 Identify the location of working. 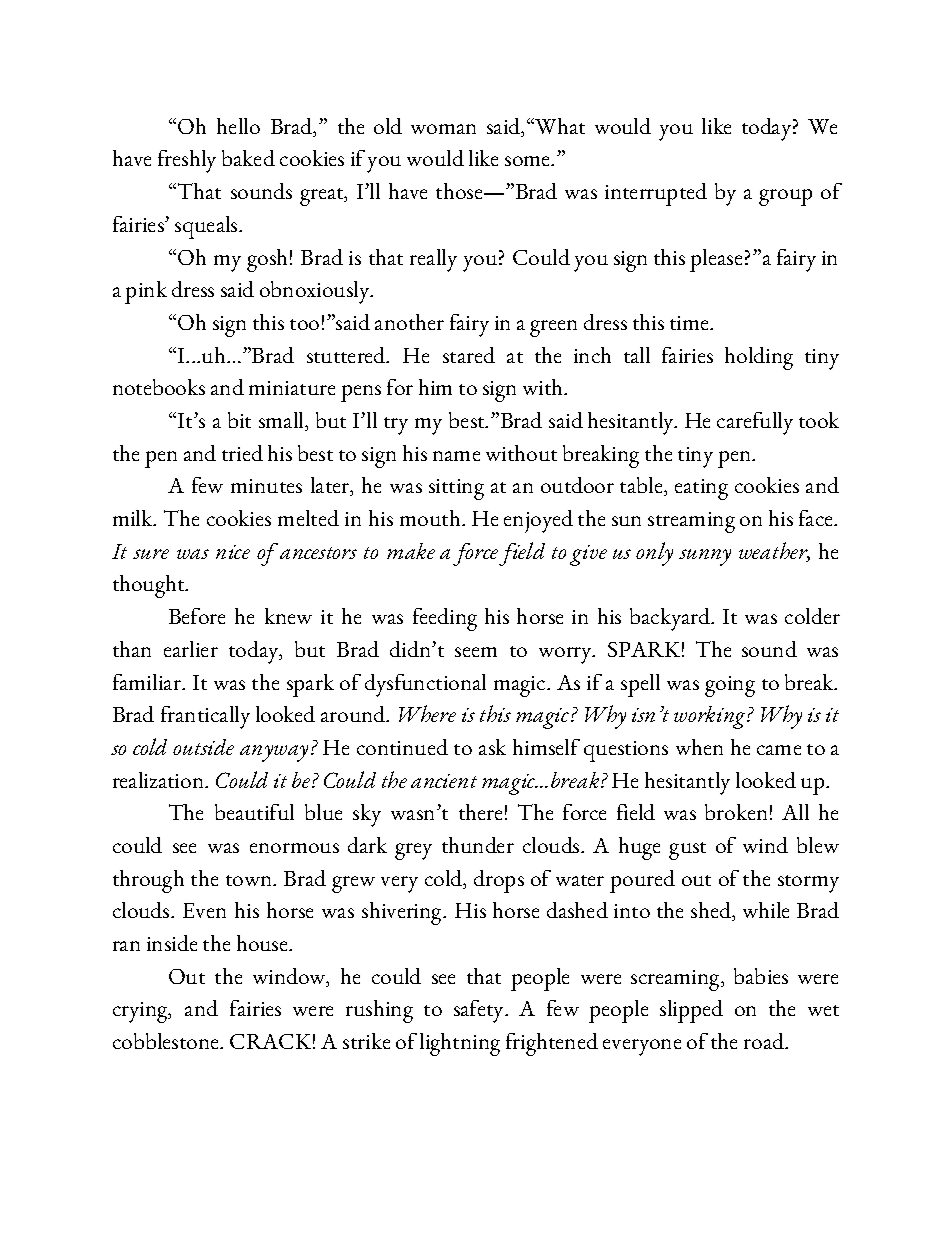
(711, 717).
